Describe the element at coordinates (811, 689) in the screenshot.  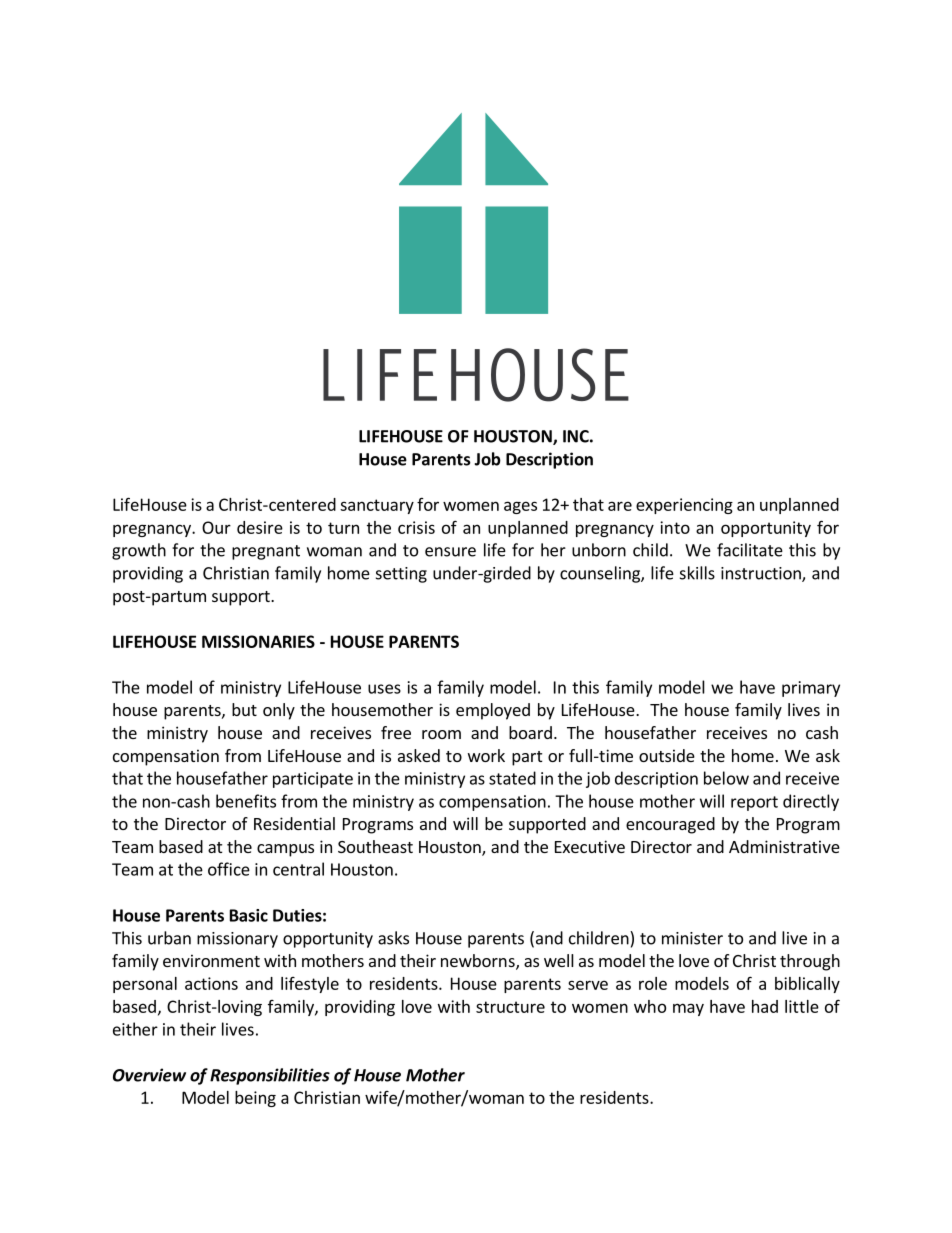
I see `primary` at that location.
